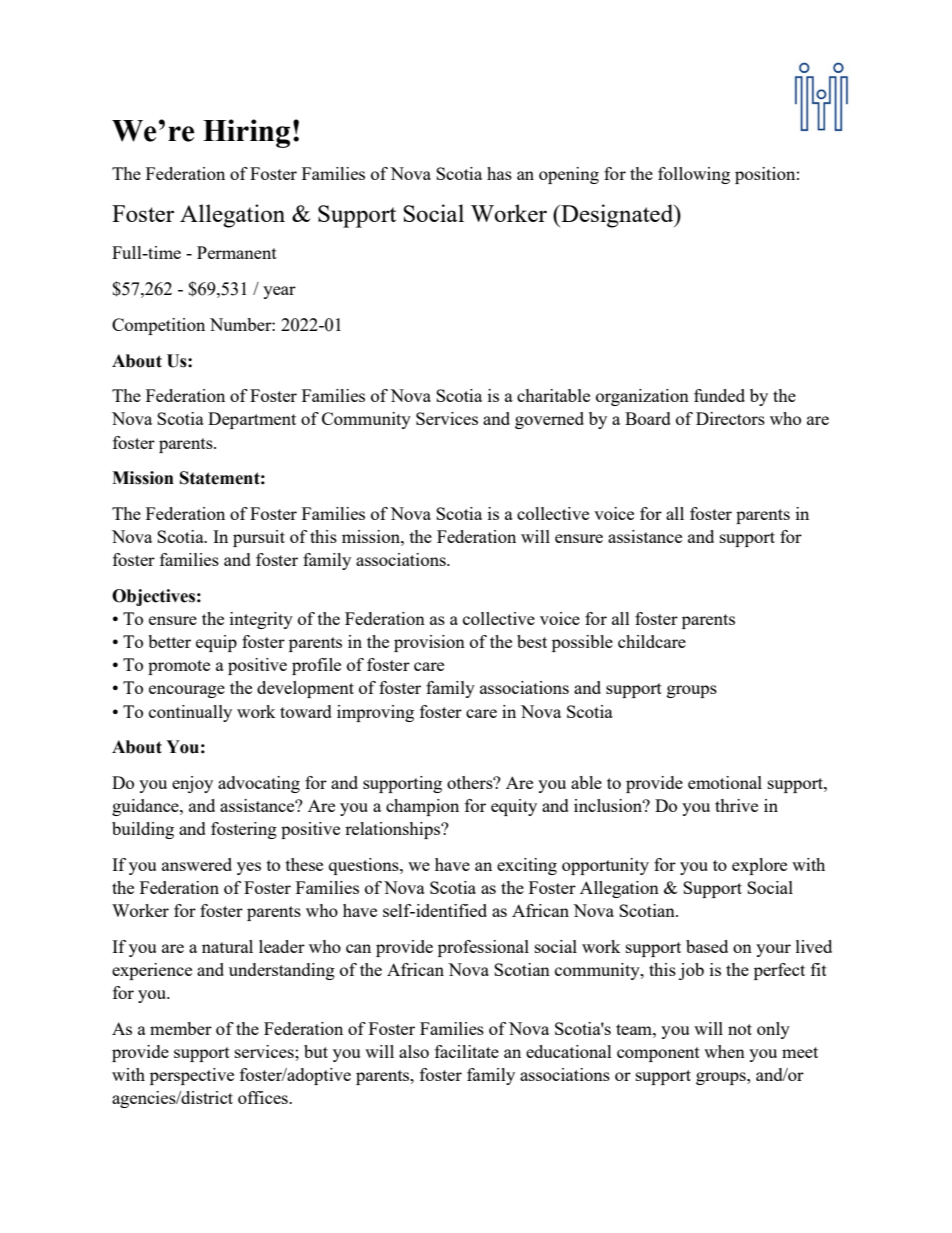  I want to click on Hiring, so click(246, 133).
